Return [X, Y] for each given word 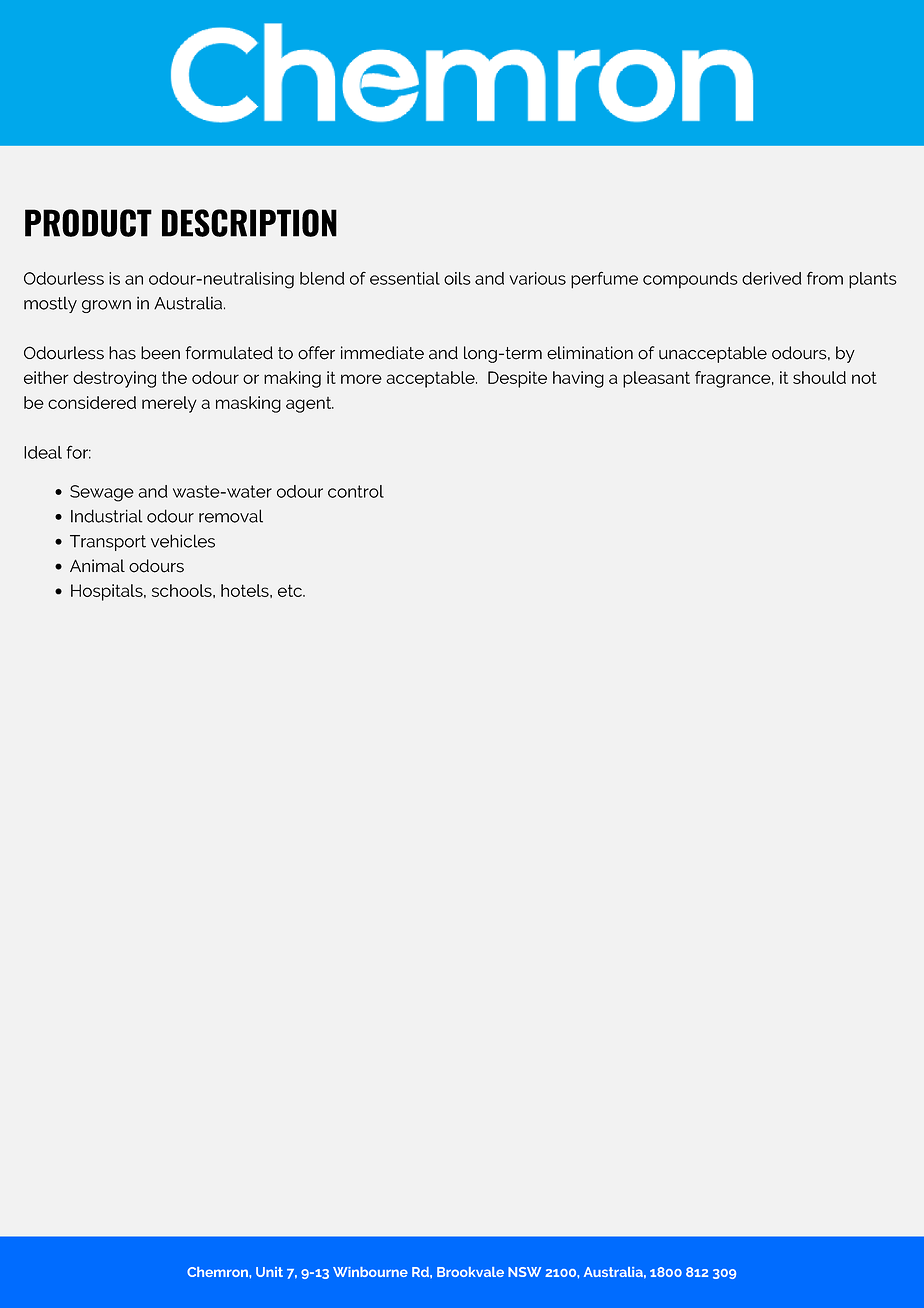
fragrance [734, 379]
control [356, 491]
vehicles [183, 541]
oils [457, 278]
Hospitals [108, 592]
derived [771, 278]
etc [291, 590]
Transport [108, 543]
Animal [97, 566]
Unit [269, 1272]
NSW [524, 1272]
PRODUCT [88, 223]
